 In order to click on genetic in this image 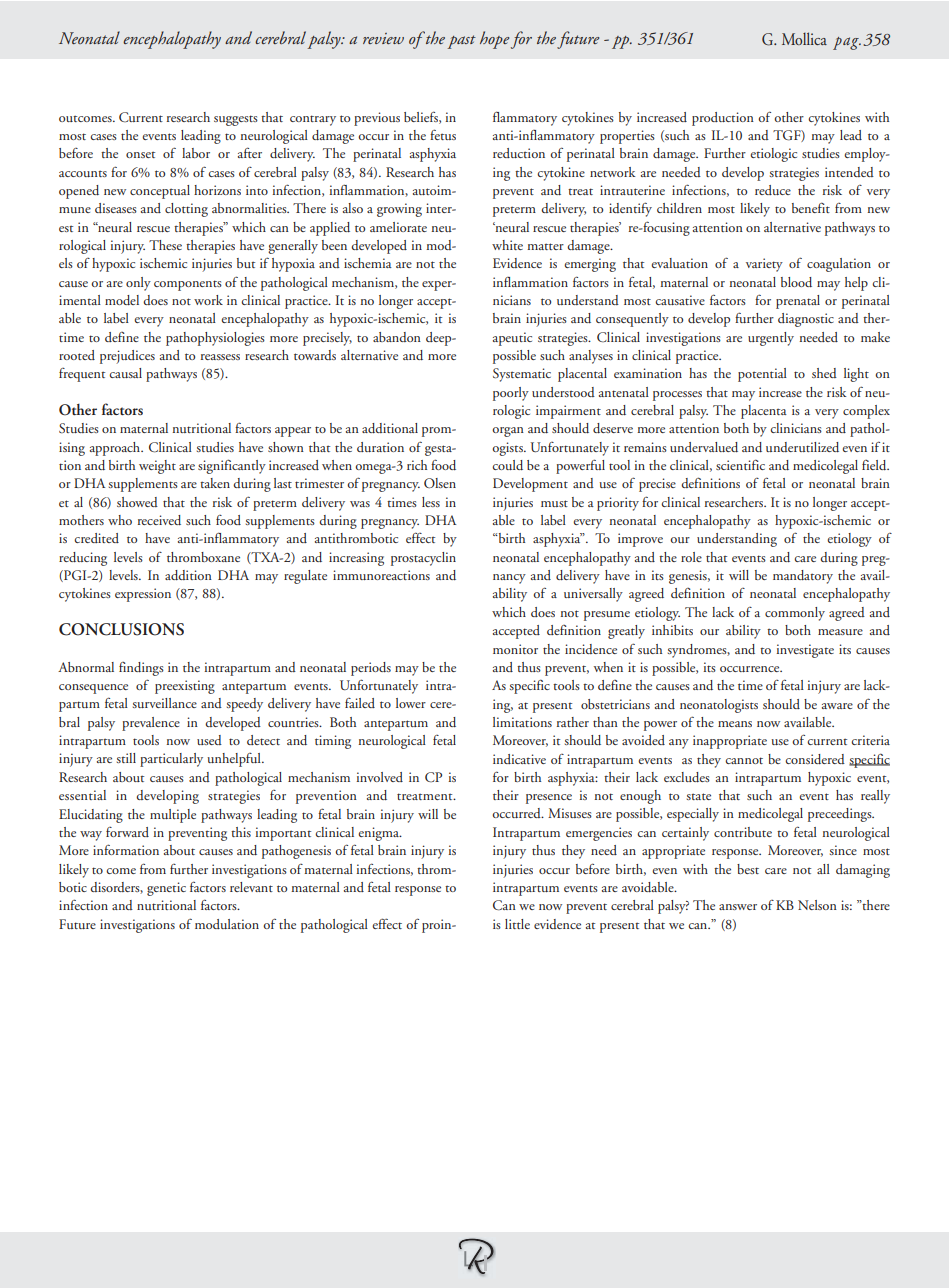, I will do `click(166, 889)`.
